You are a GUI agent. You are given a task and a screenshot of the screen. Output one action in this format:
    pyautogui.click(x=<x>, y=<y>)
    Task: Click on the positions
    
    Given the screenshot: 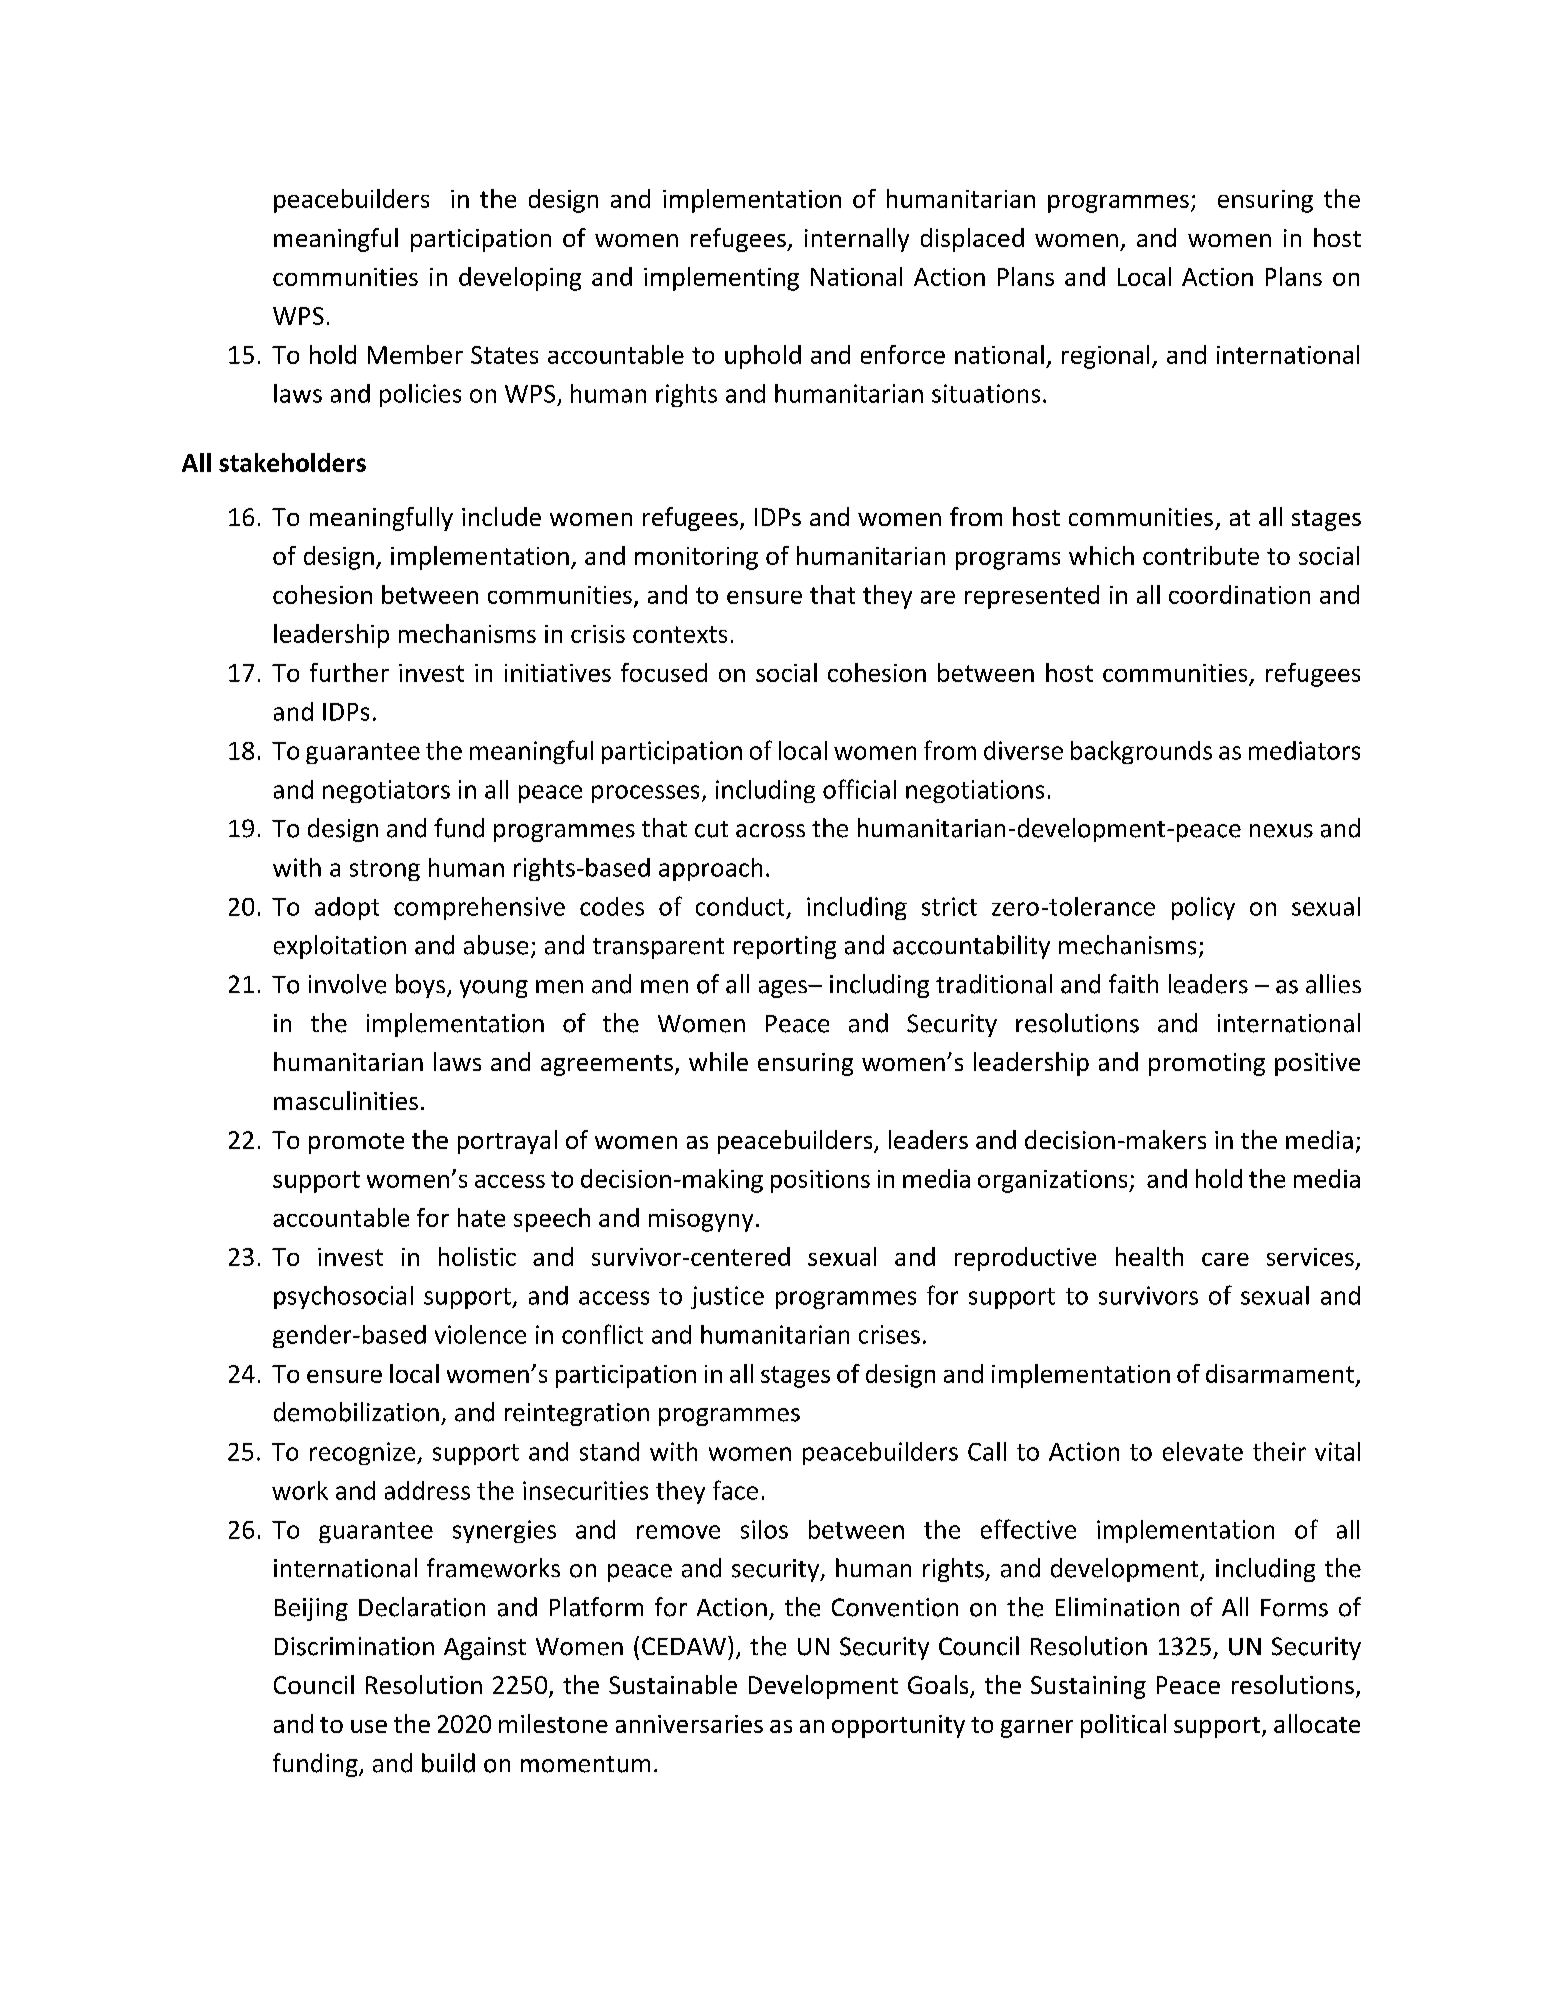 What is the action you would take?
    pyautogui.click(x=820, y=1181)
